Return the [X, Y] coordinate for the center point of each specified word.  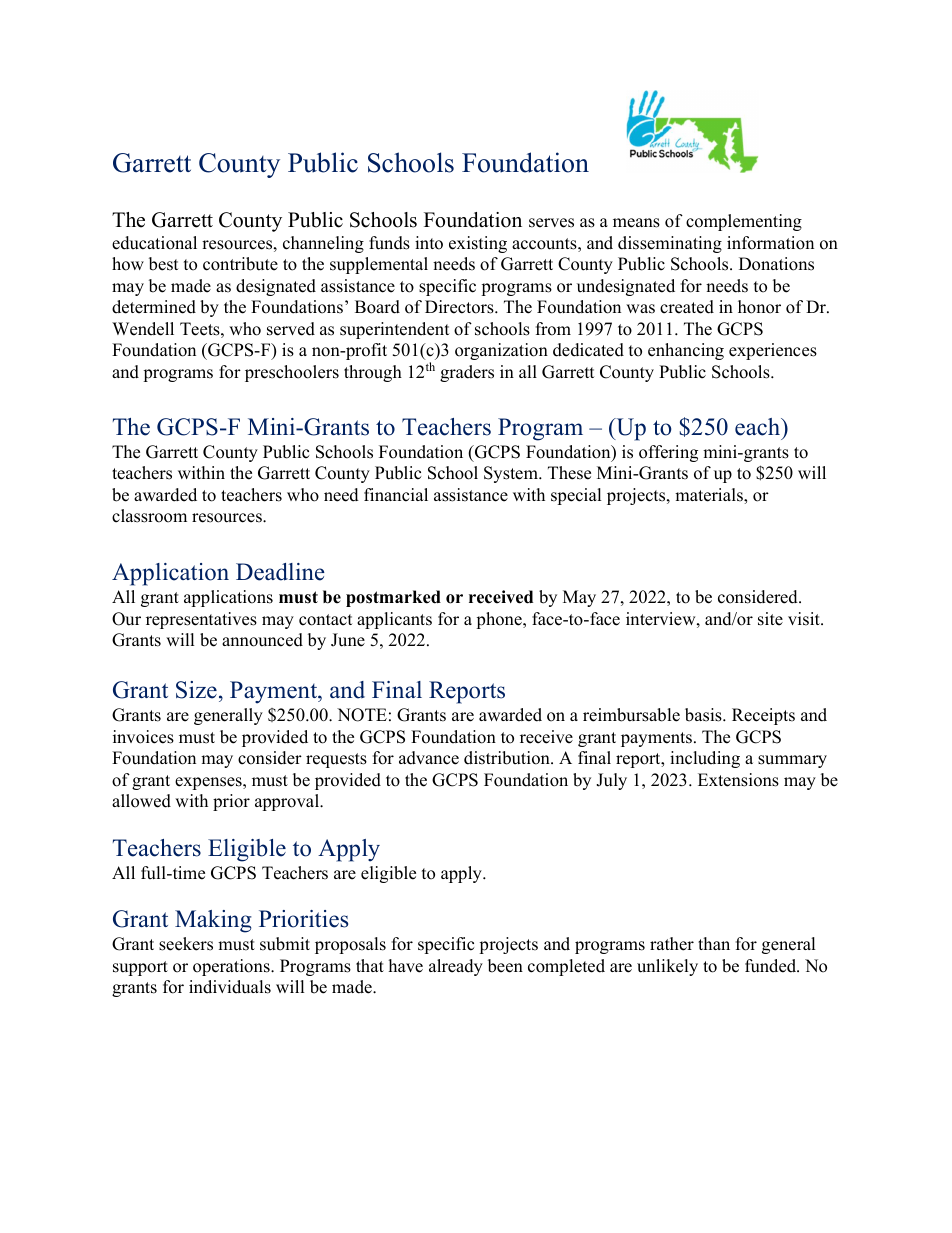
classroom [149, 516]
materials [710, 495]
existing [478, 244]
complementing [744, 222]
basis [704, 715]
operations [232, 967]
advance [429, 758]
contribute [240, 264]
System [512, 474]
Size [196, 690]
